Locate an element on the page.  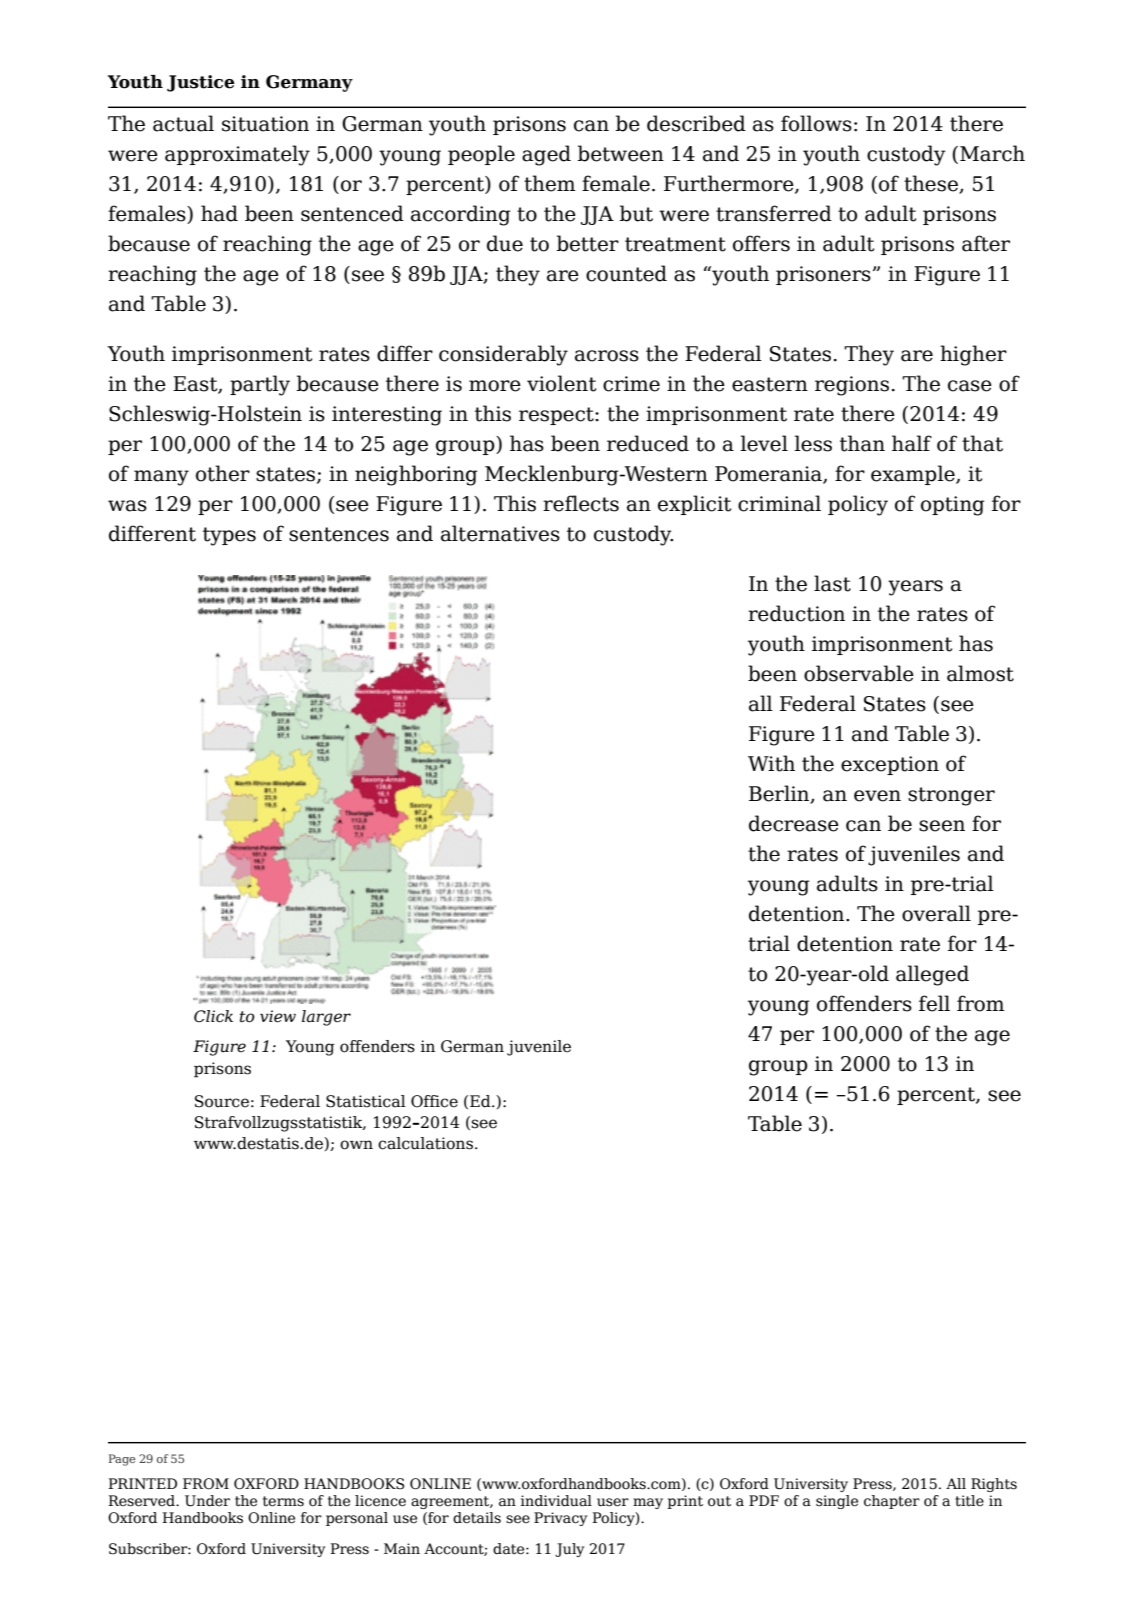
even is located at coordinates (877, 796).
